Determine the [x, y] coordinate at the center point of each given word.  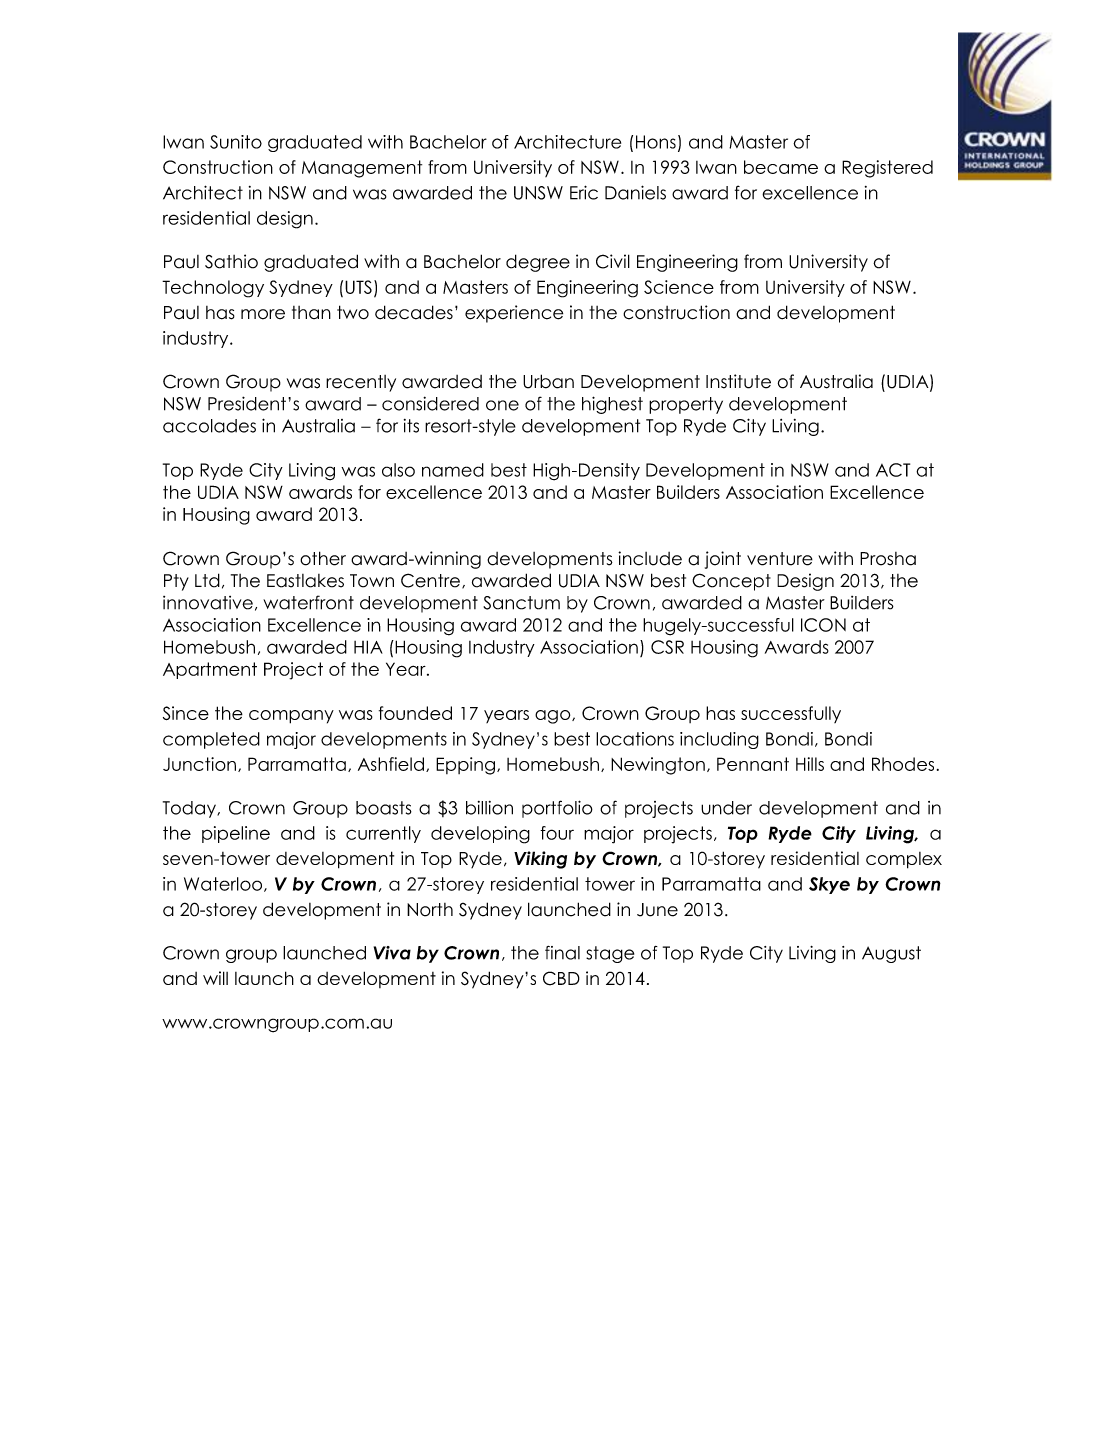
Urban [548, 381]
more [263, 314]
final [562, 953]
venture [780, 559]
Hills [810, 764]
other [323, 558]
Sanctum [521, 603]
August [891, 954]
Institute [738, 381]
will [215, 978]
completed [211, 740]
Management [362, 169]
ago [554, 717]
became [781, 167]
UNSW [538, 193]
